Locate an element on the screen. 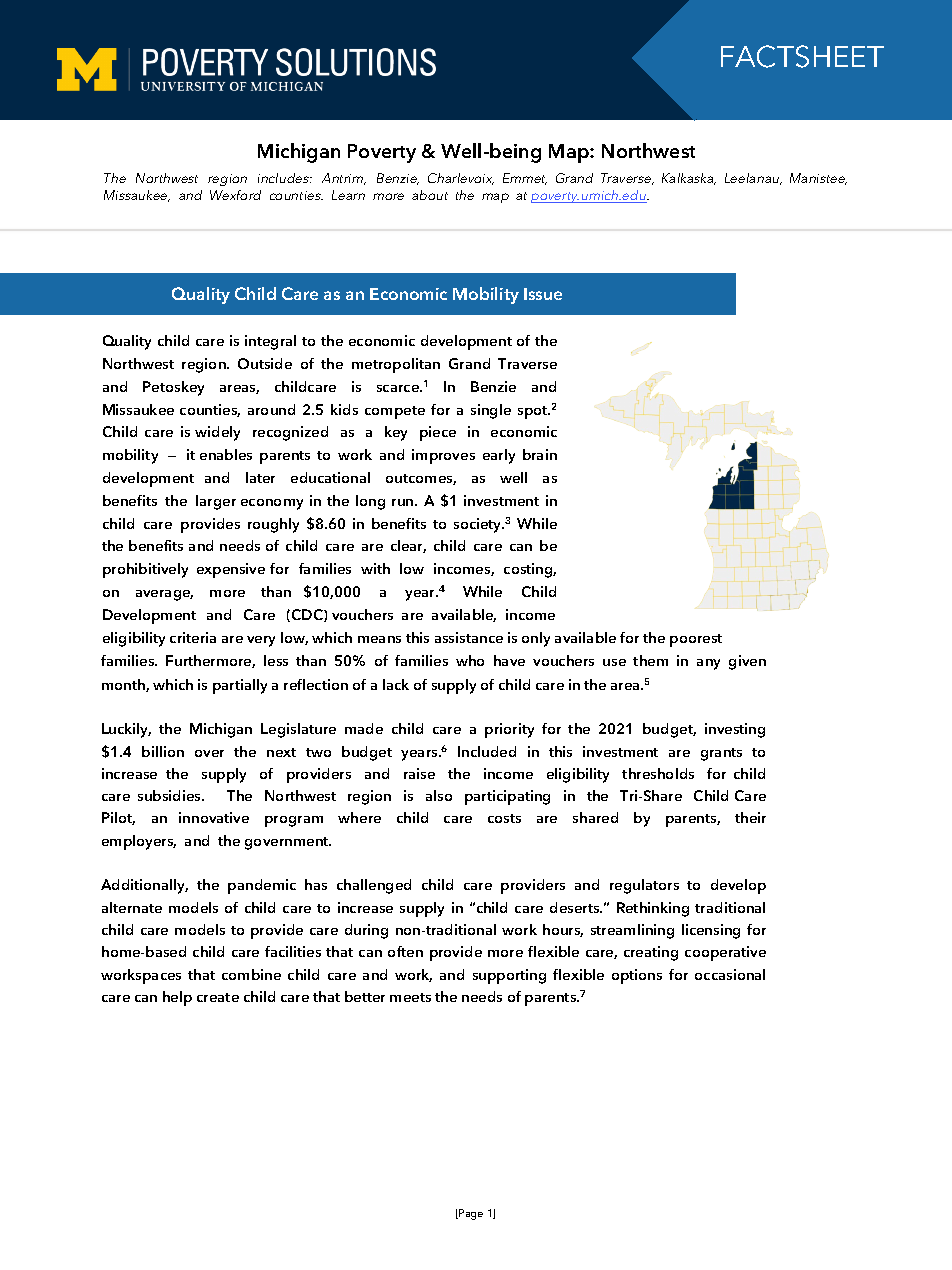 This screenshot has height=1270, width=952. single is located at coordinates (491, 411).
